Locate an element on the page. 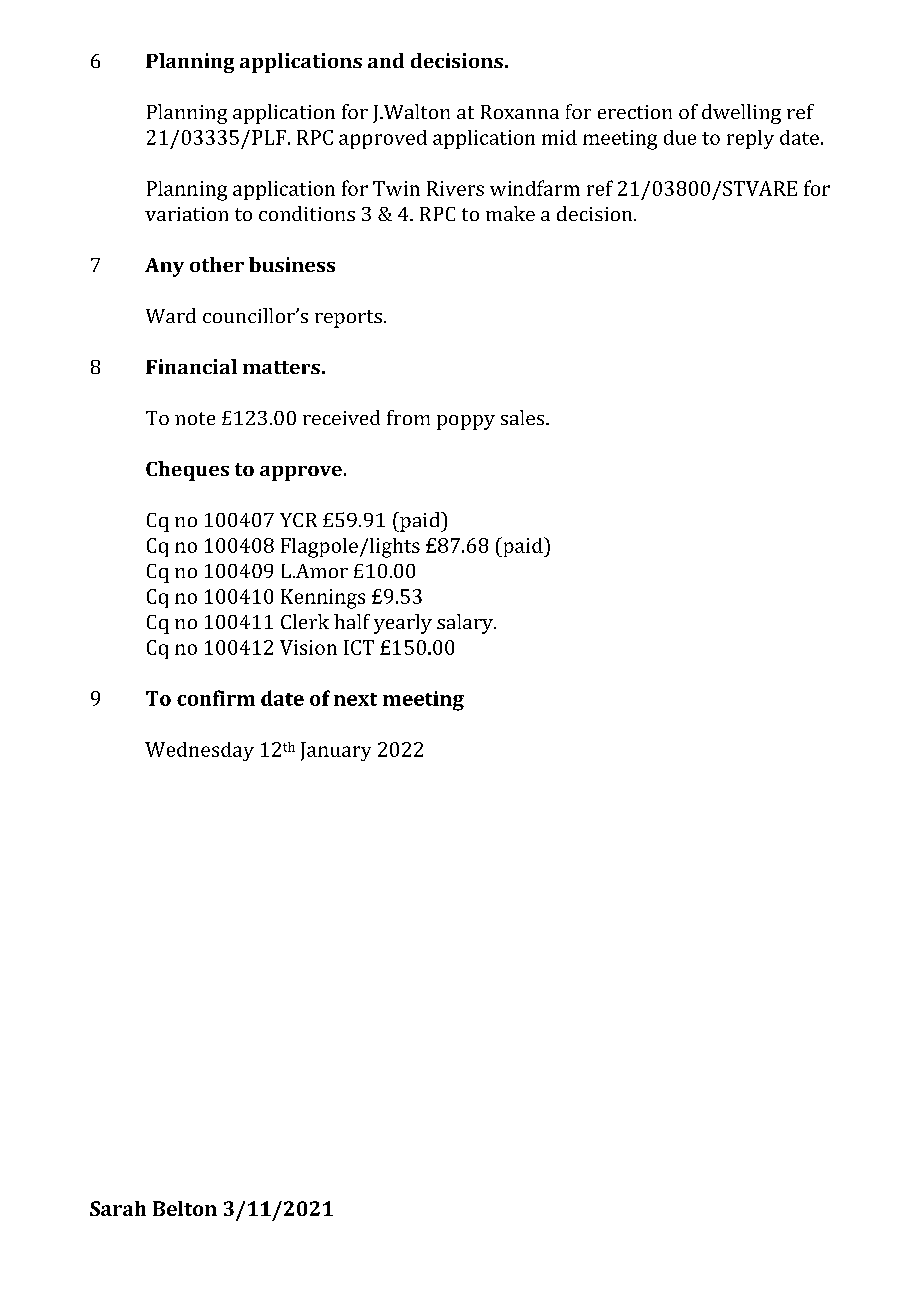 Image resolution: width=924 pixels, height=1308 pixels. salary is located at coordinates (466, 624).
